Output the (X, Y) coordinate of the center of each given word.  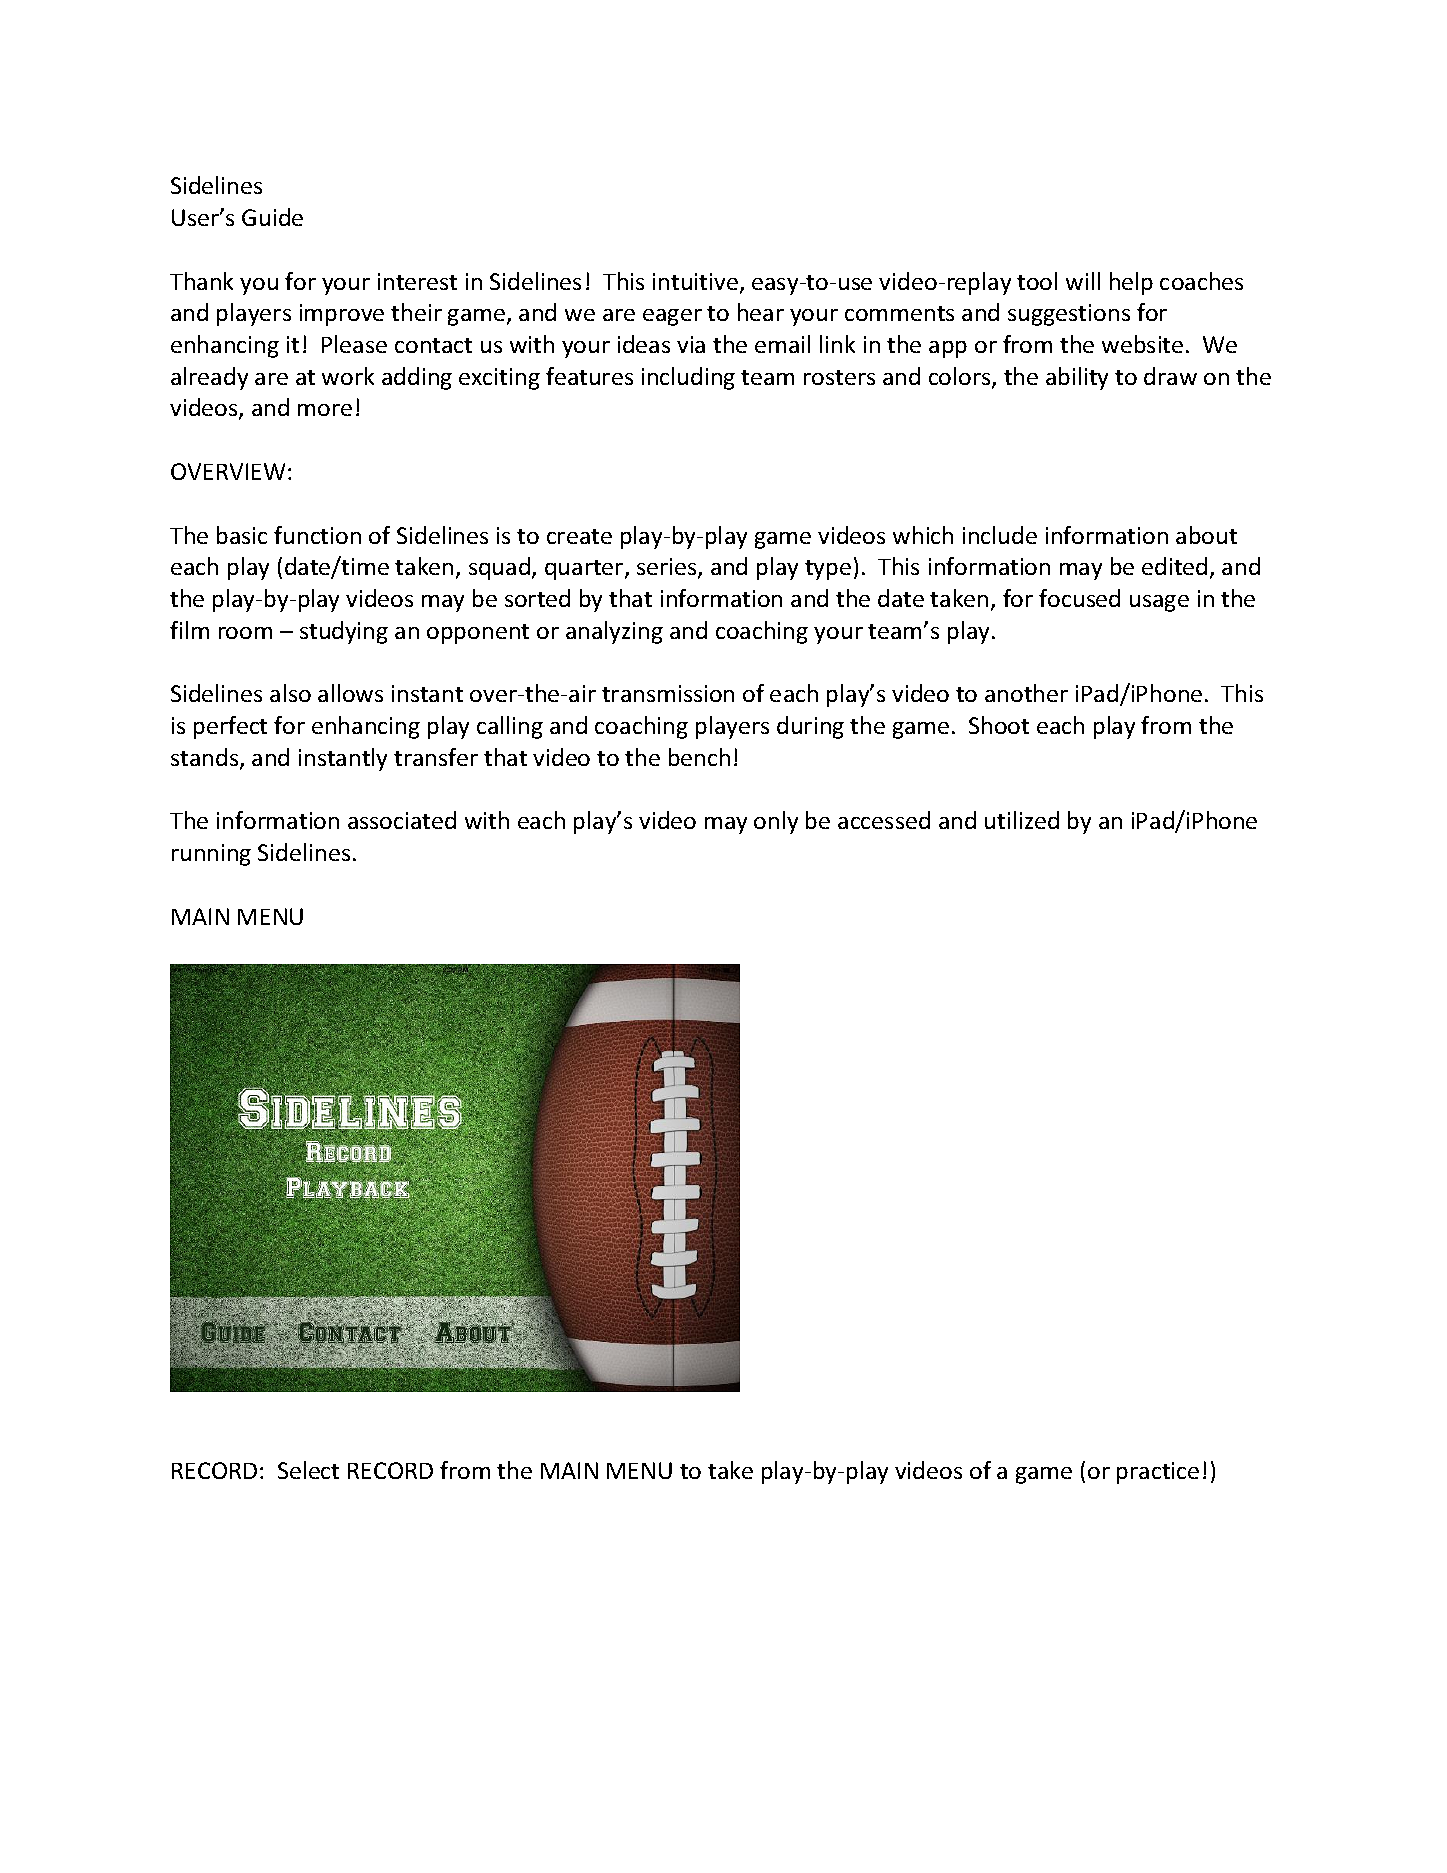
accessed (884, 820)
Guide (272, 217)
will (1083, 281)
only (776, 822)
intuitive (695, 281)
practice (1158, 1473)
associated (402, 820)
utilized (1022, 820)
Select (308, 1470)
